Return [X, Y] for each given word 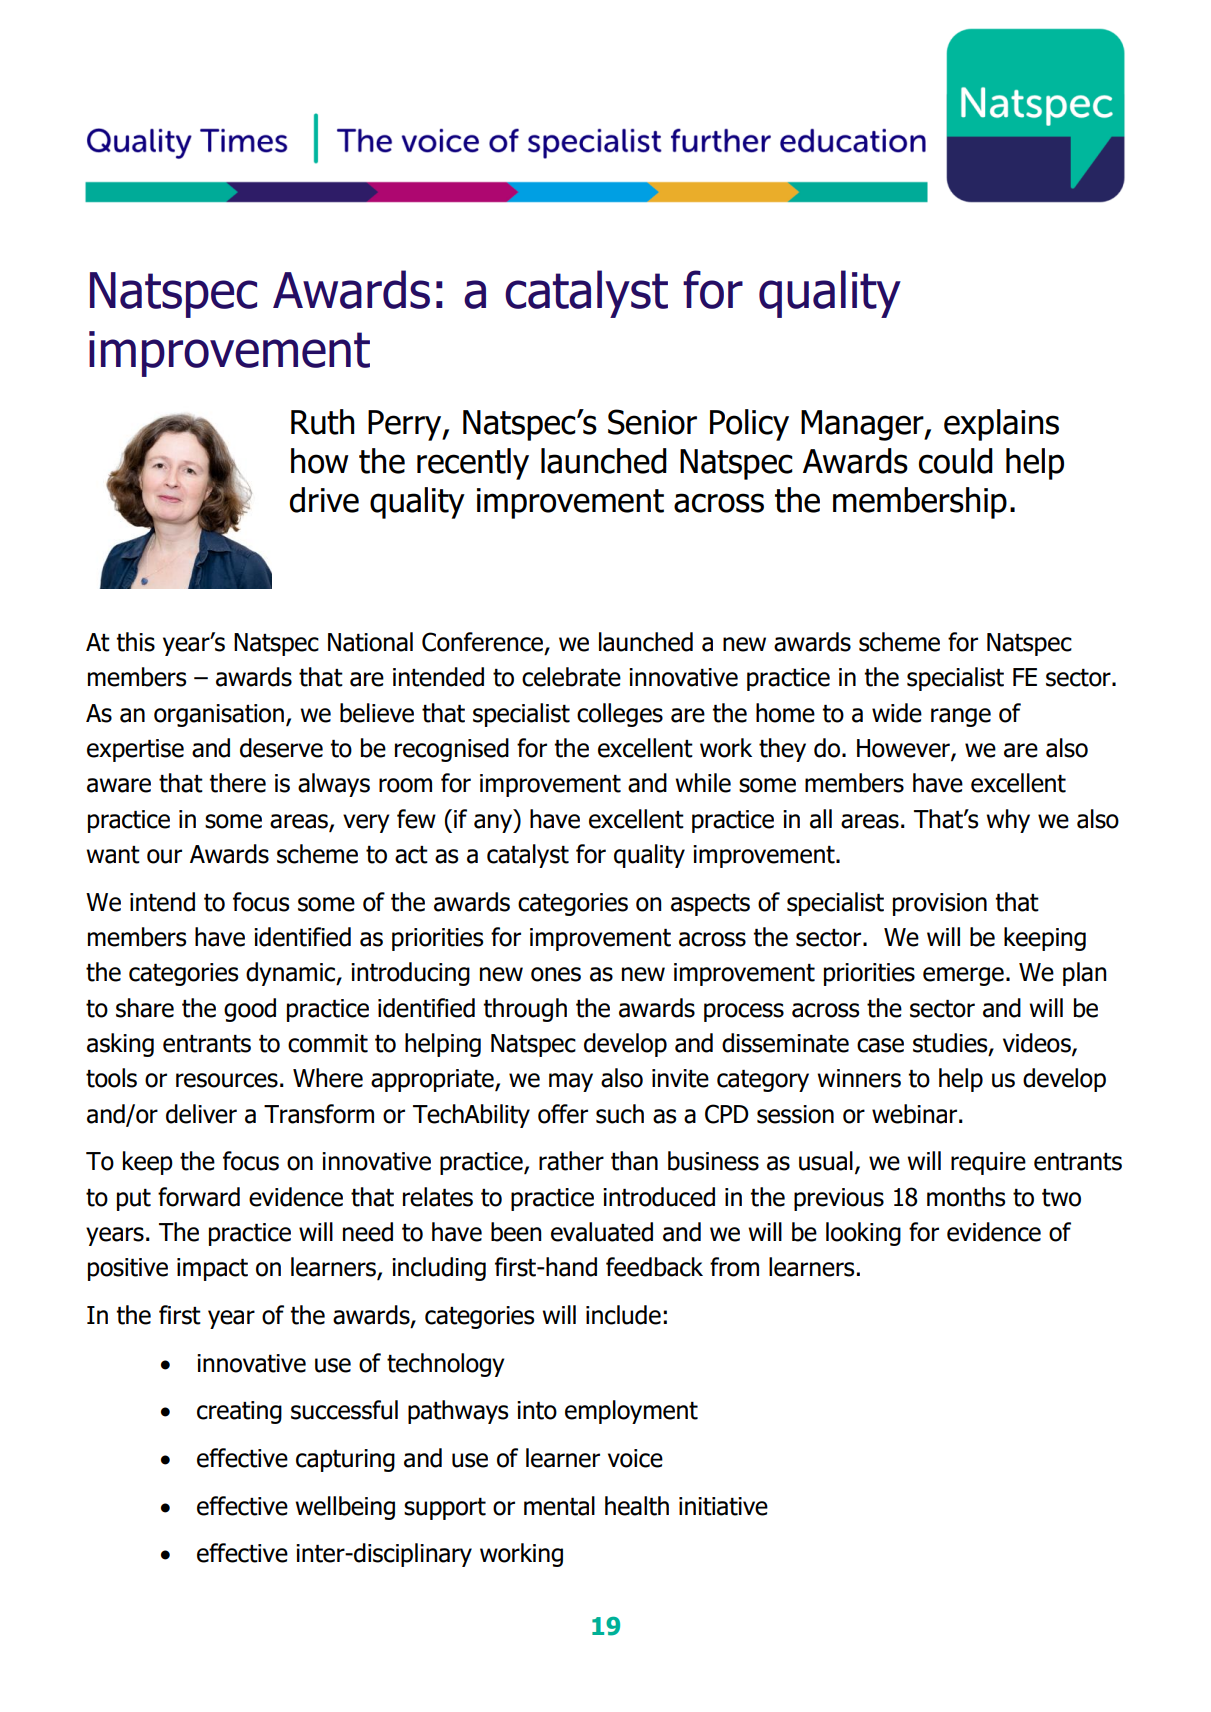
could [956, 461]
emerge [963, 976]
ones [556, 974]
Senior [652, 422]
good [250, 1010]
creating [239, 1412]
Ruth [323, 422]
